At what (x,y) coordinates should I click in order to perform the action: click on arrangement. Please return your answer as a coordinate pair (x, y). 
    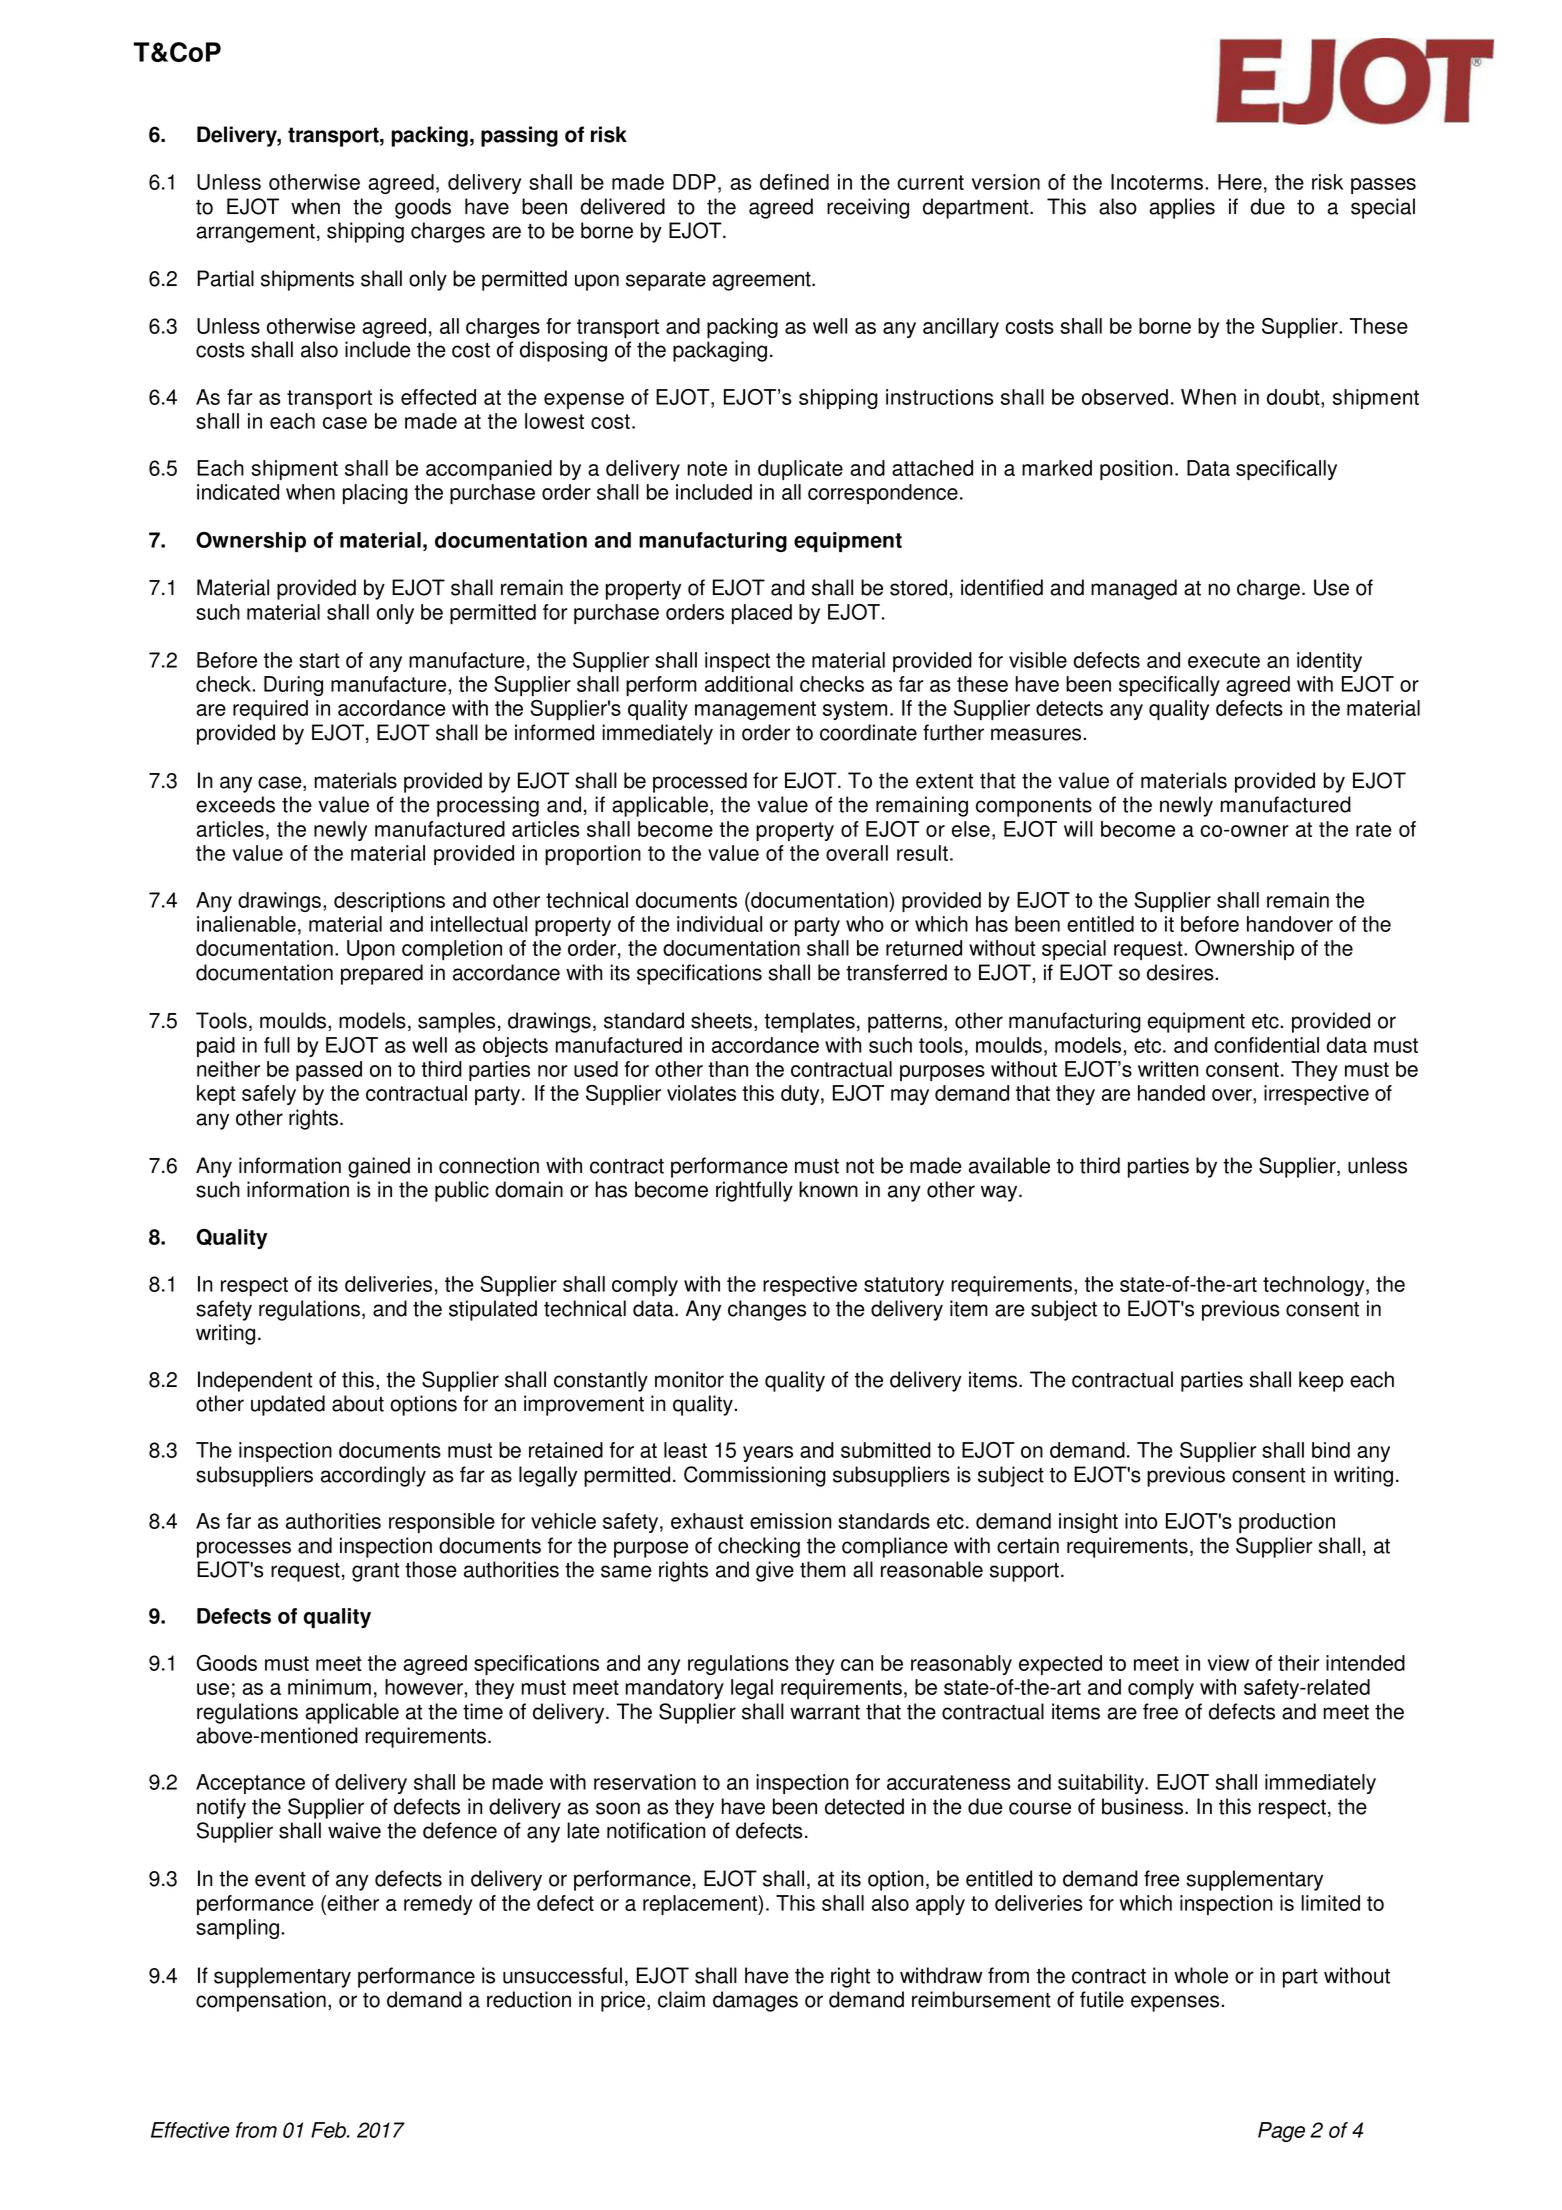
    Looking at the image, I should click on (255, 233).
